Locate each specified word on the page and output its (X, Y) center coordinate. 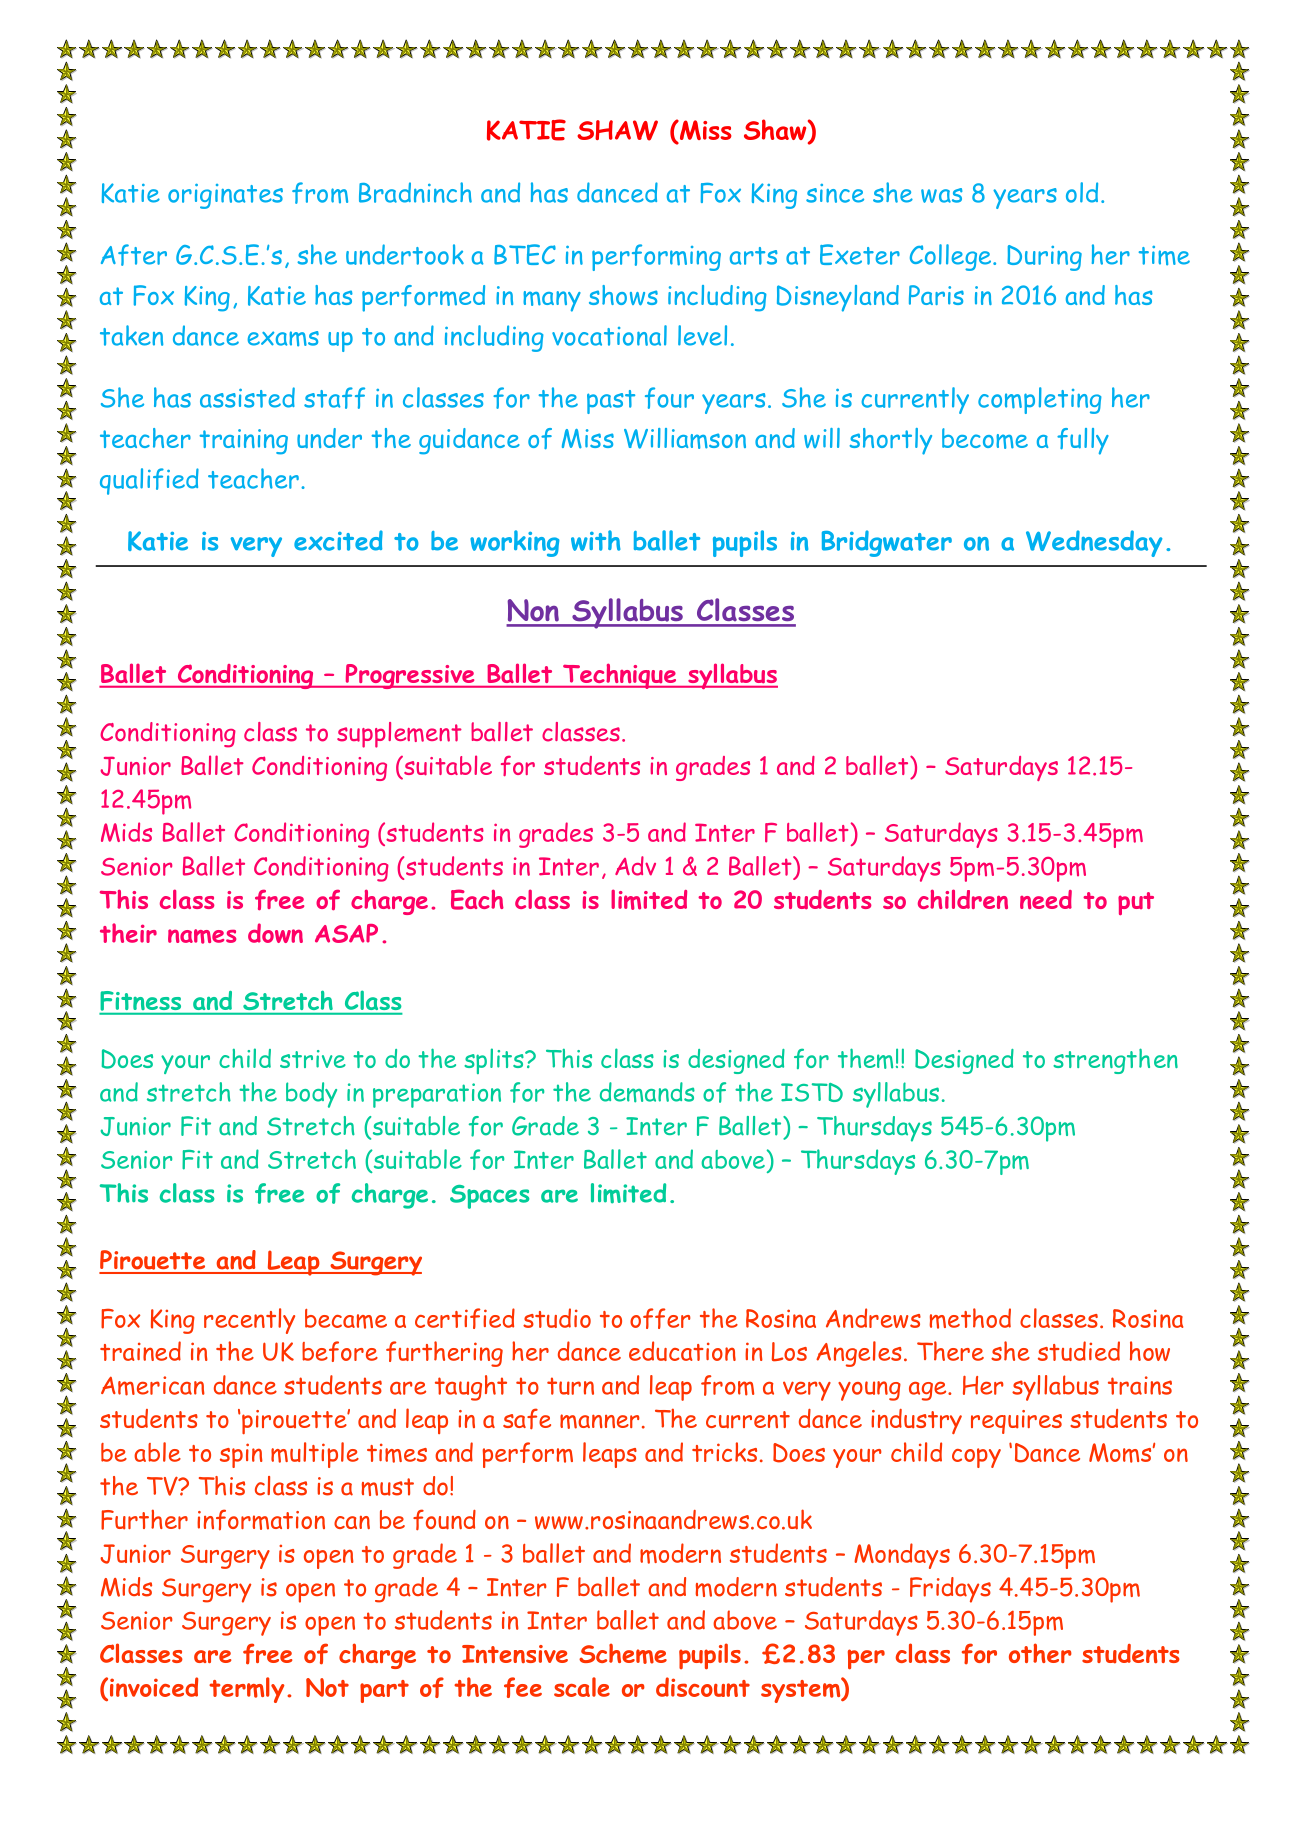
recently (249, 1321)
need (1046, 899)
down (275, 933)
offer (660, 1318)
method (970, 1318)
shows (623, 295)
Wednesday (1094, 543)
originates (225, 196)
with (596, 540)
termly (247, 1690)
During (1044, 258)
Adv (635, 866)
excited (338, 540)
